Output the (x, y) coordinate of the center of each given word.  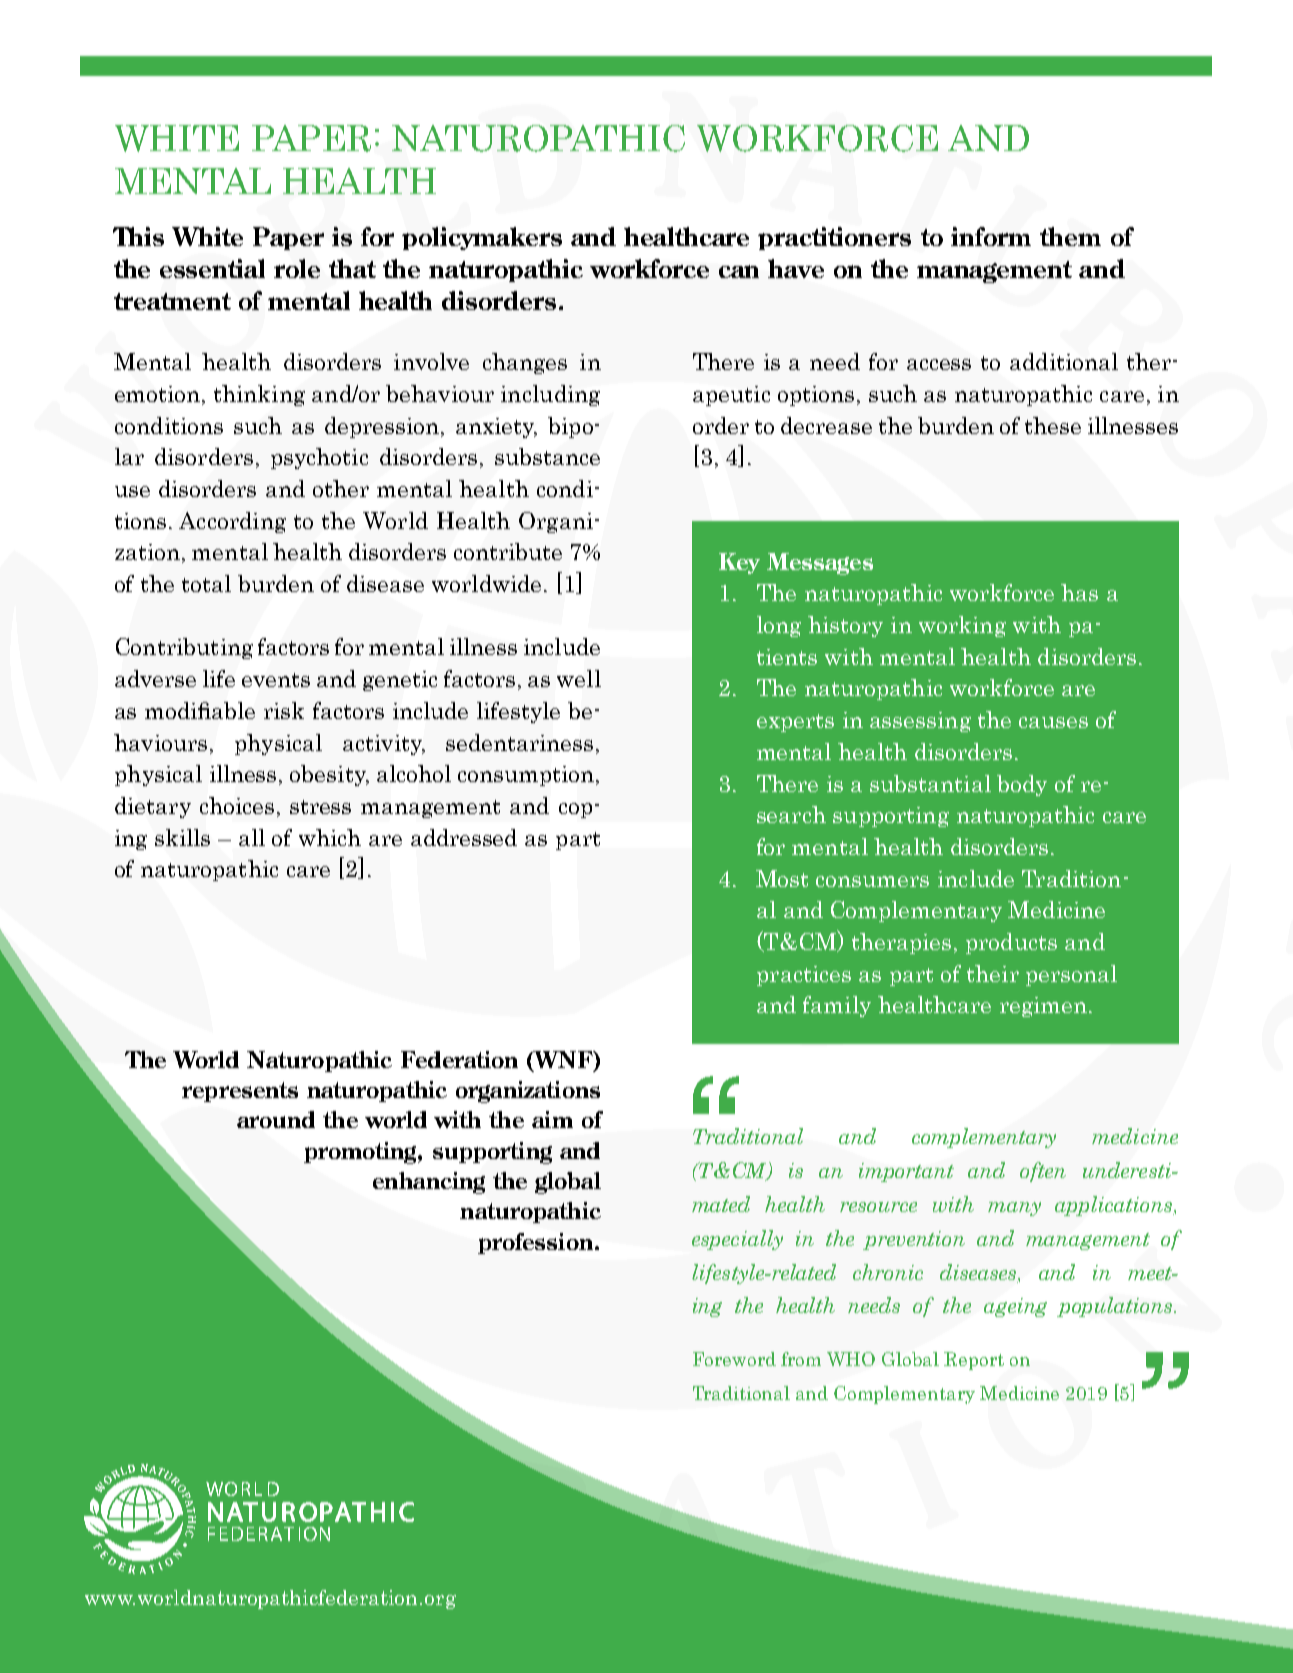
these (1053, 425)
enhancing (429, 1183)
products (1011, 943)
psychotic (319, 458)
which (330, 837)
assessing (920, 722)
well (579, 678)
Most (782, 878)
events (276, 680)
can (739, 271)
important (906, 1172)
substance (547, 456)
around (276, 1119)
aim (552, 1119)
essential (212, 268)
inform (991, 236)
